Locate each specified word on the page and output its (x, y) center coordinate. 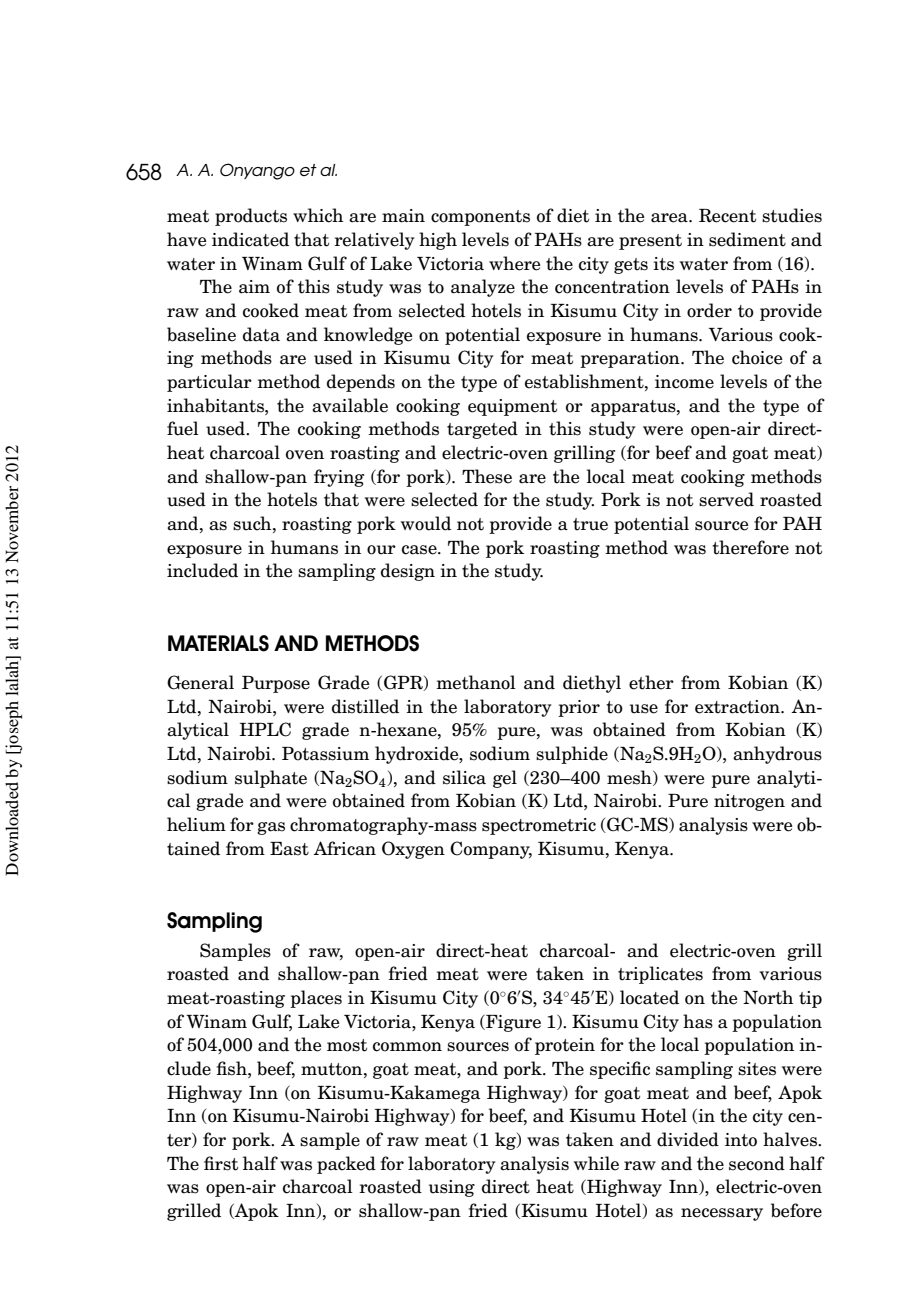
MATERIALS (218, 643)
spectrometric (539, 826)
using (452, 1188)
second (757, 1163)
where (515, 263)
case (420, 550)
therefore (750, 547)
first (221, 1163)
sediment (747, 239)
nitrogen (749, 802)
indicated (250, 239)
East (289, 849)
